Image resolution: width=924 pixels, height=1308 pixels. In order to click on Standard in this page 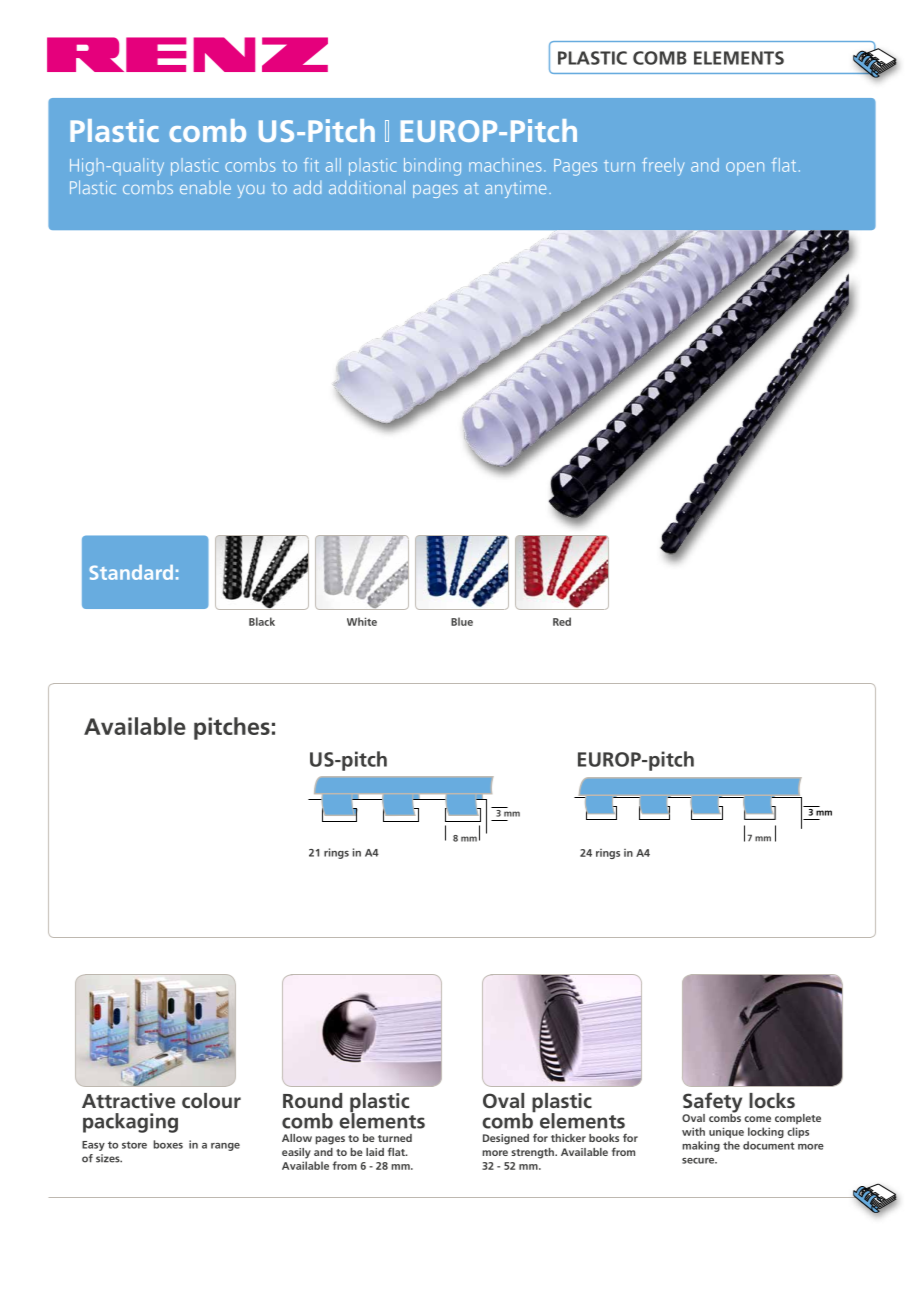, I will do `click(131, 572)`.
